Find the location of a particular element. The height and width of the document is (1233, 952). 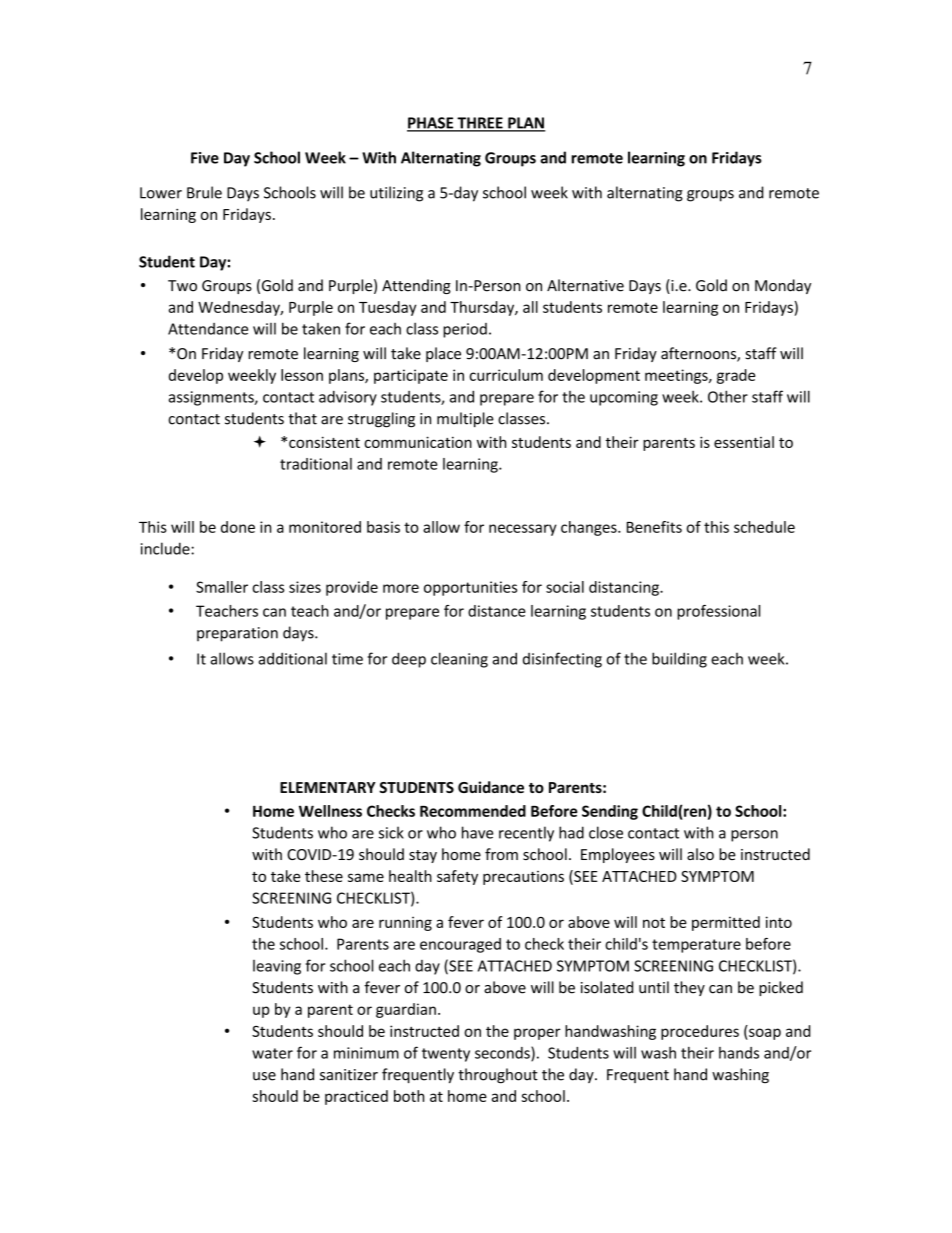

grade is located at coordinates (736, 376).
